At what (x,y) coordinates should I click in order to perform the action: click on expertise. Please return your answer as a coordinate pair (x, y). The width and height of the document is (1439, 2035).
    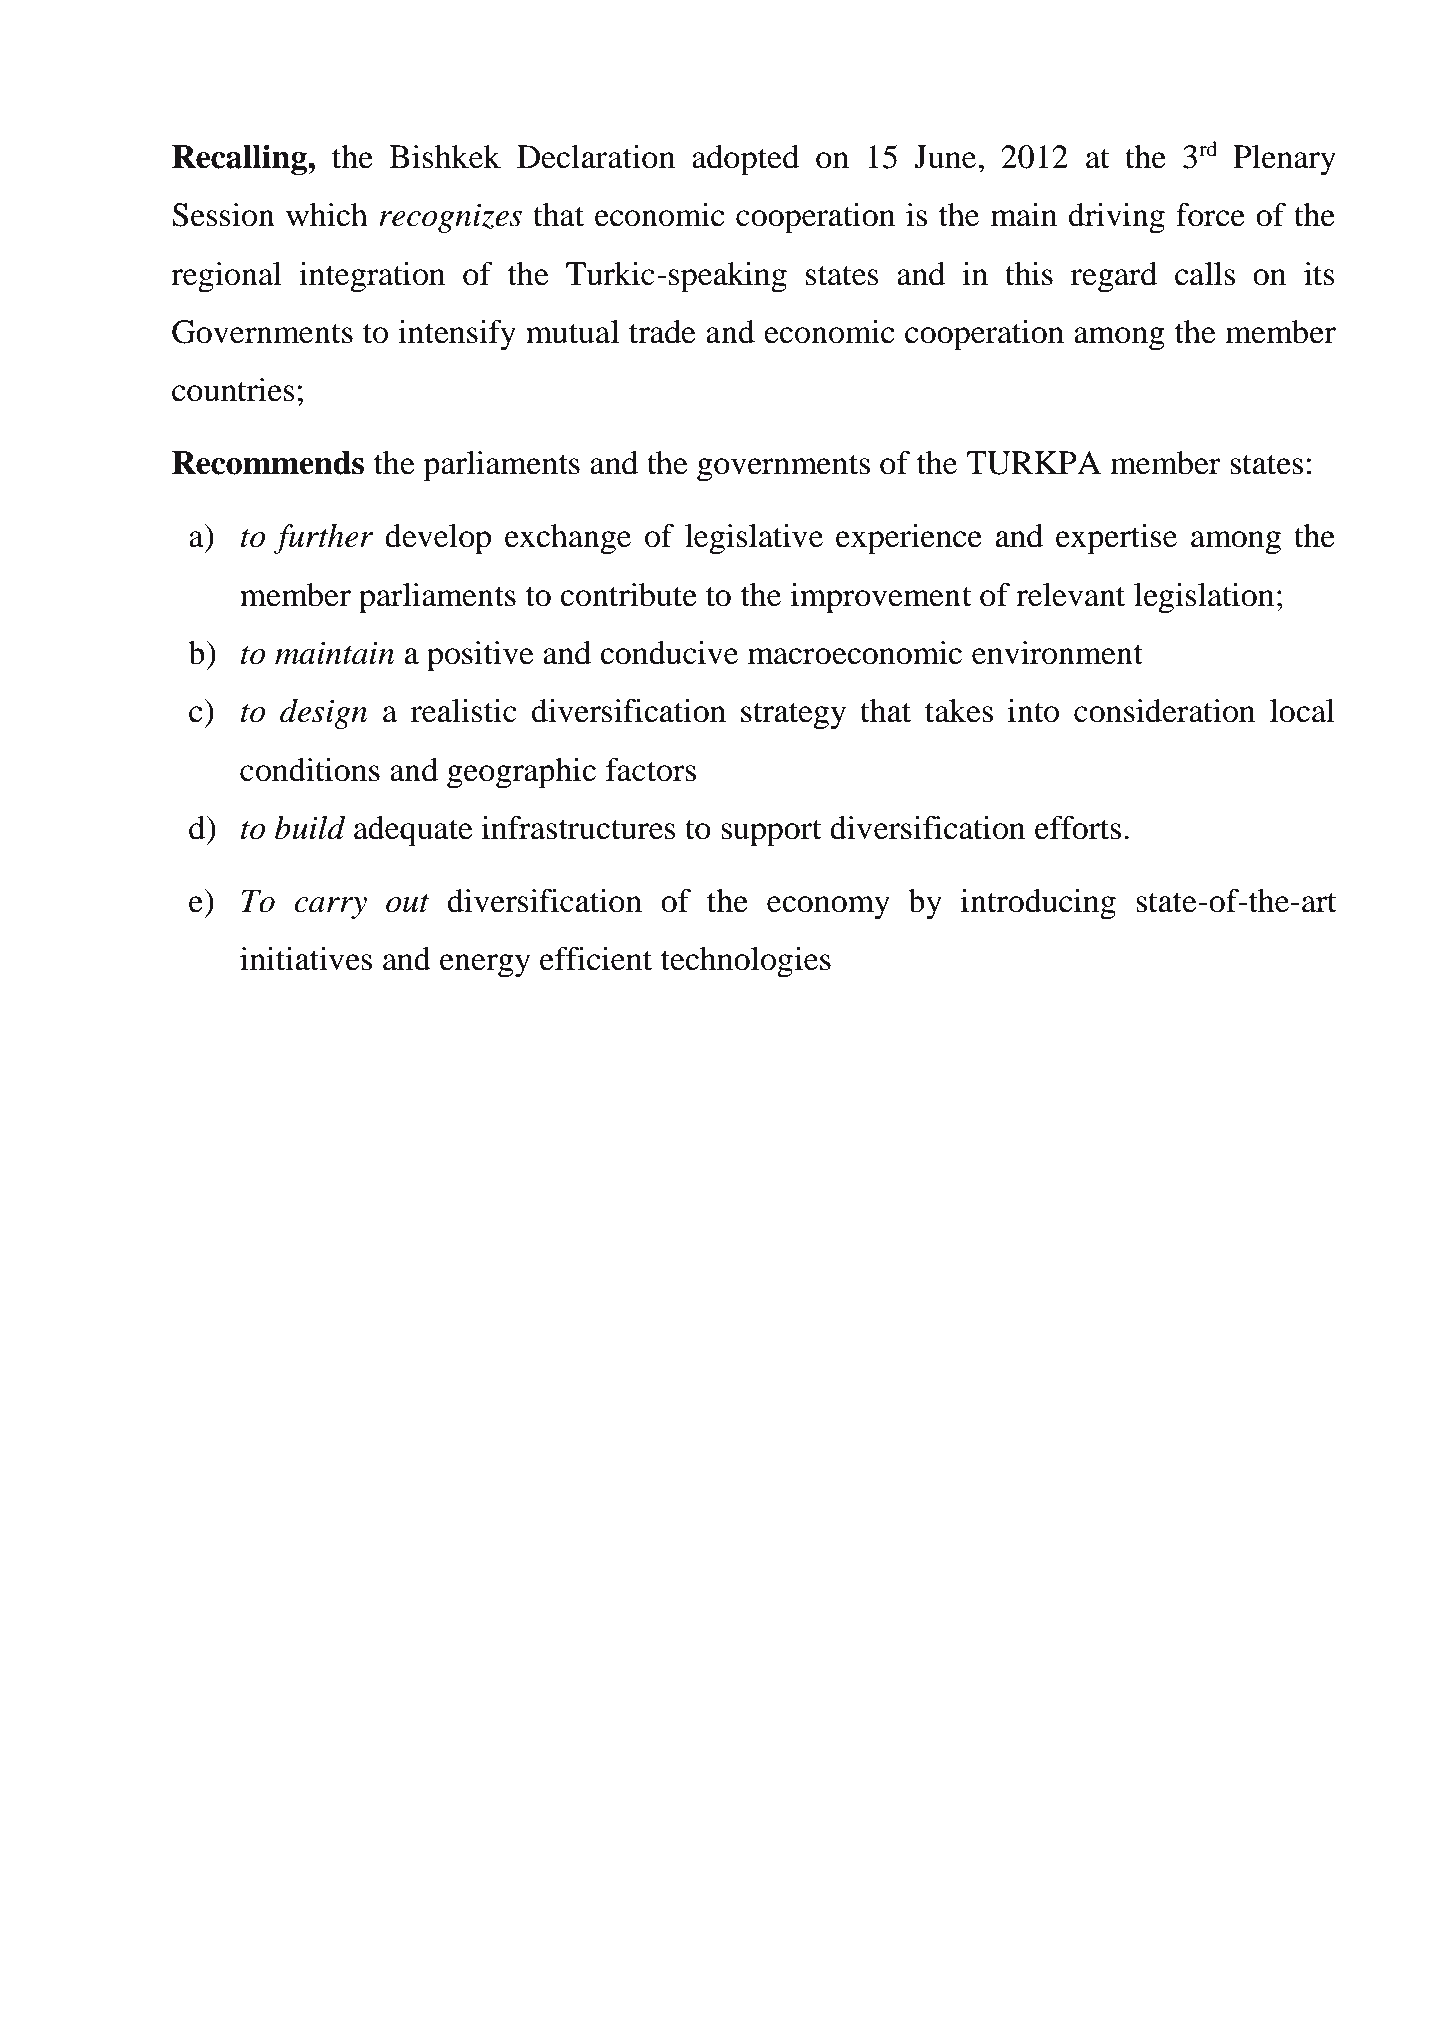
    Looking at the image, I should click on (1116, 539).
